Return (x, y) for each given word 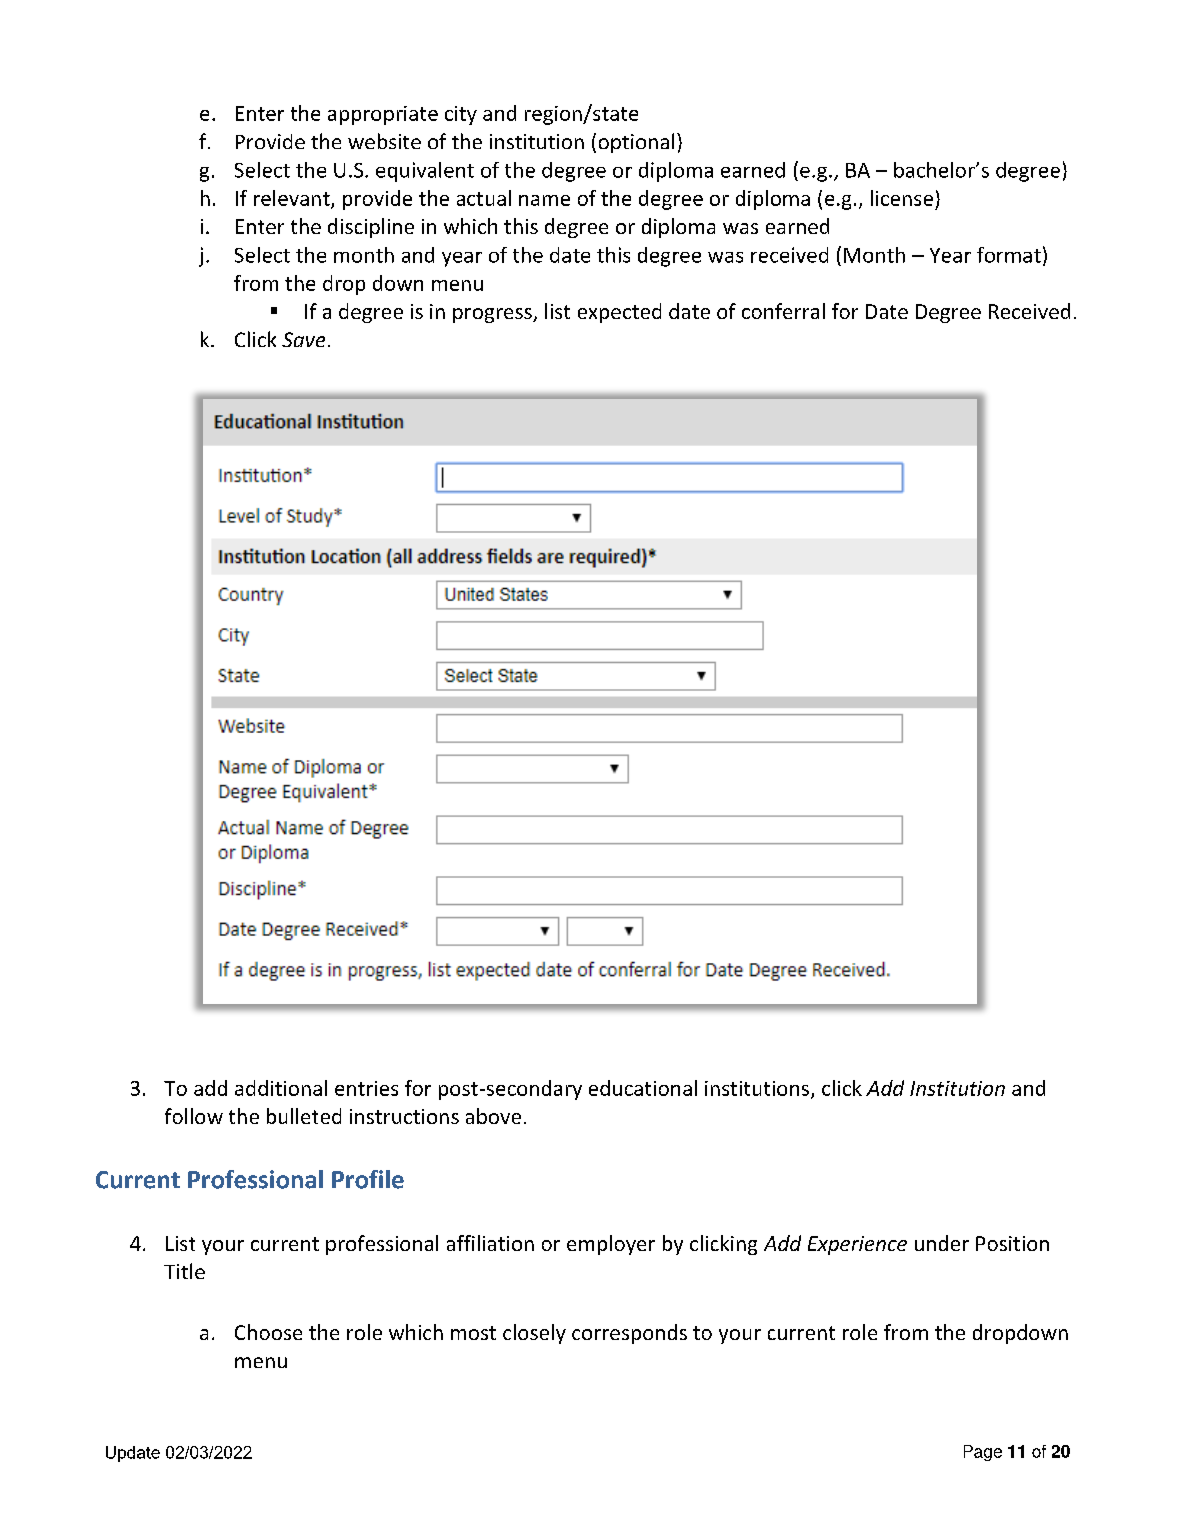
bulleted (304, 1116)
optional (636, 143)
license (902, 198)
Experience (857, 1245)
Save (303, 339)
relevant (293, 199)
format (1009, 255)
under (942, 1243)
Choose (268, 1332)
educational (643, 1088)
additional (281, 1088)
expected (619, 313)
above (493, 1116)
